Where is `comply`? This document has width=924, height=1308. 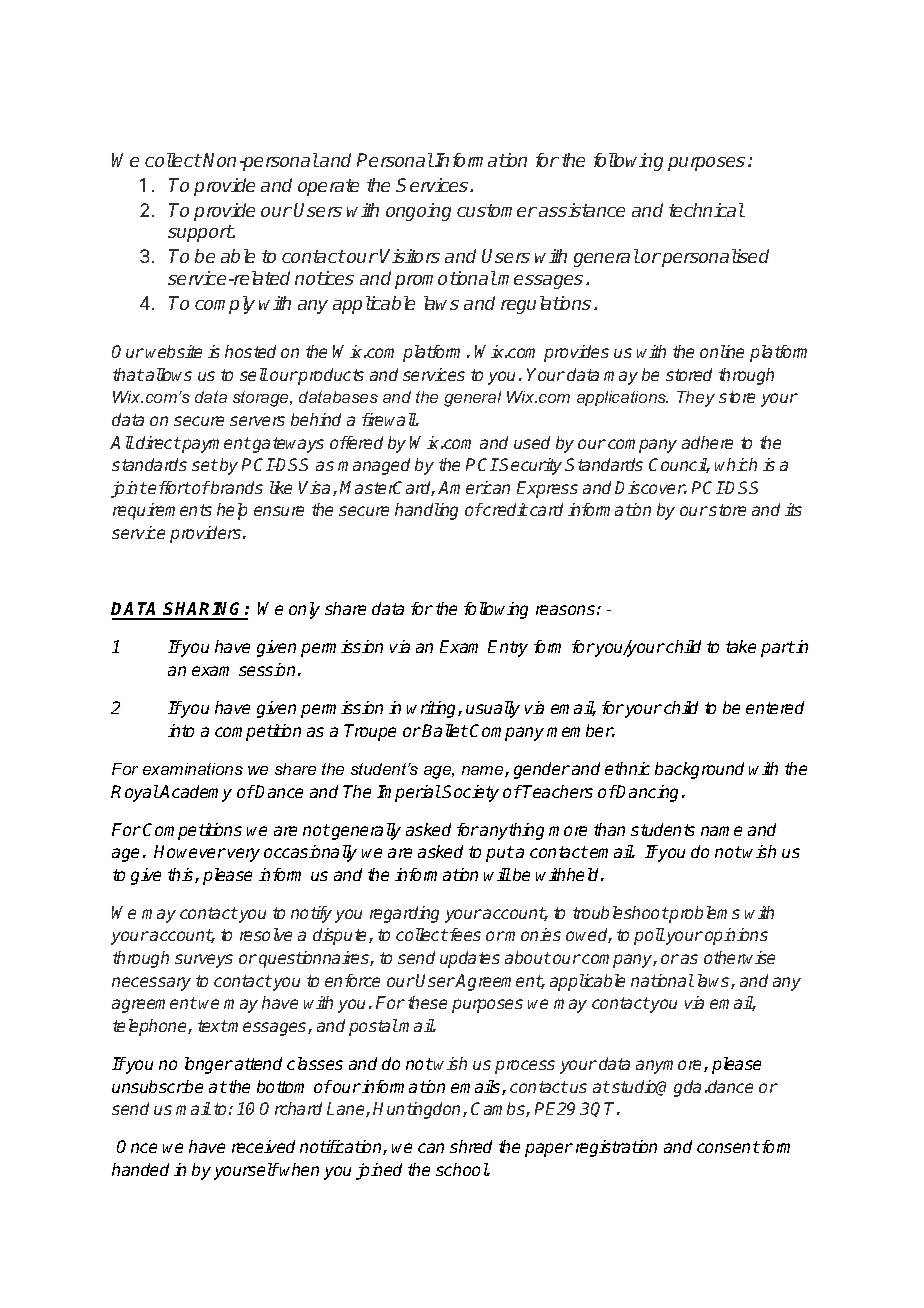
comply is located at coordinates (225, 305).
